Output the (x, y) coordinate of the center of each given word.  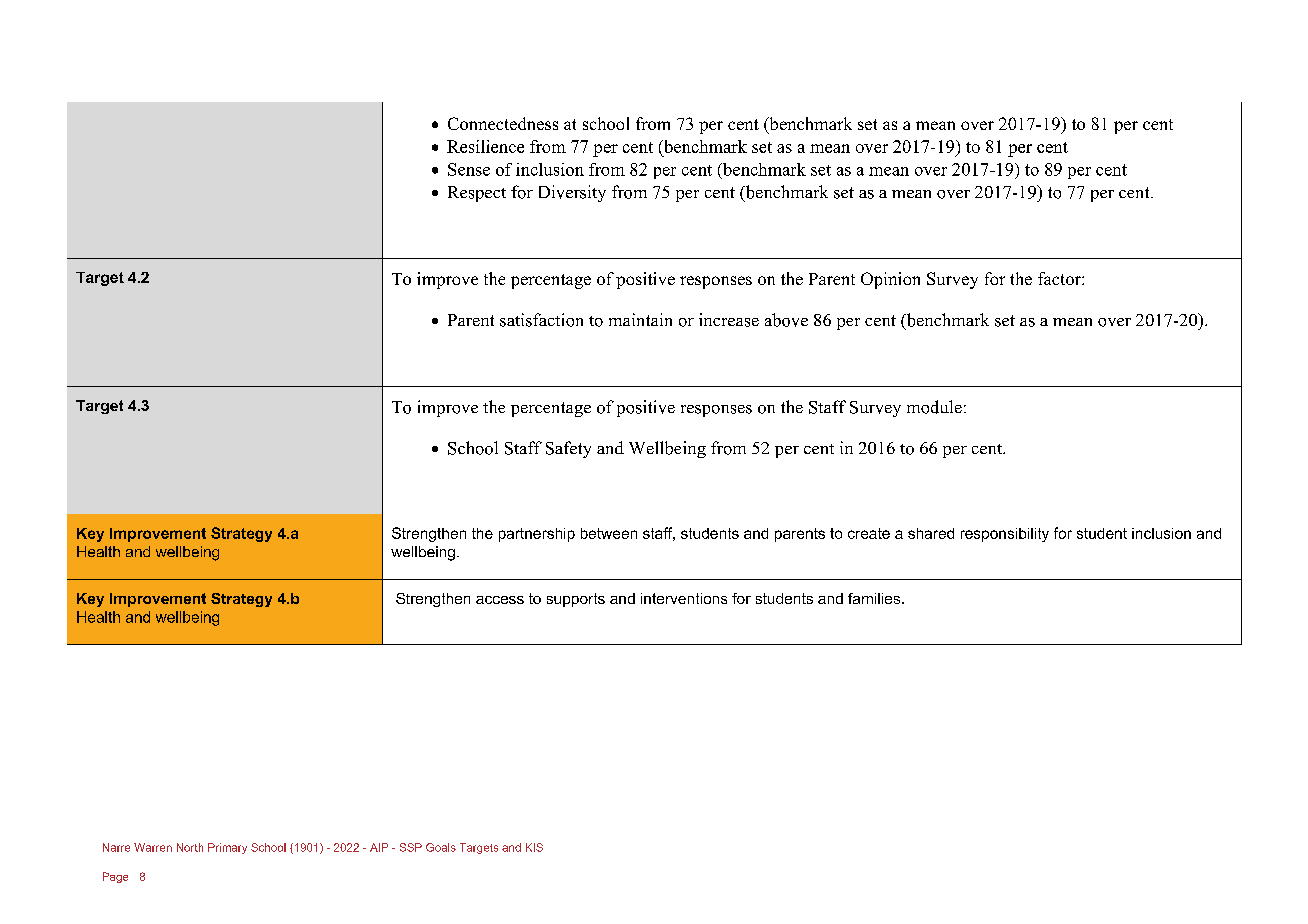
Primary (227, 848)
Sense (469, 169)
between (609, 533)
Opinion (890, 280)
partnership (537, 535)
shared (931, 533)
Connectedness (503, 123)
